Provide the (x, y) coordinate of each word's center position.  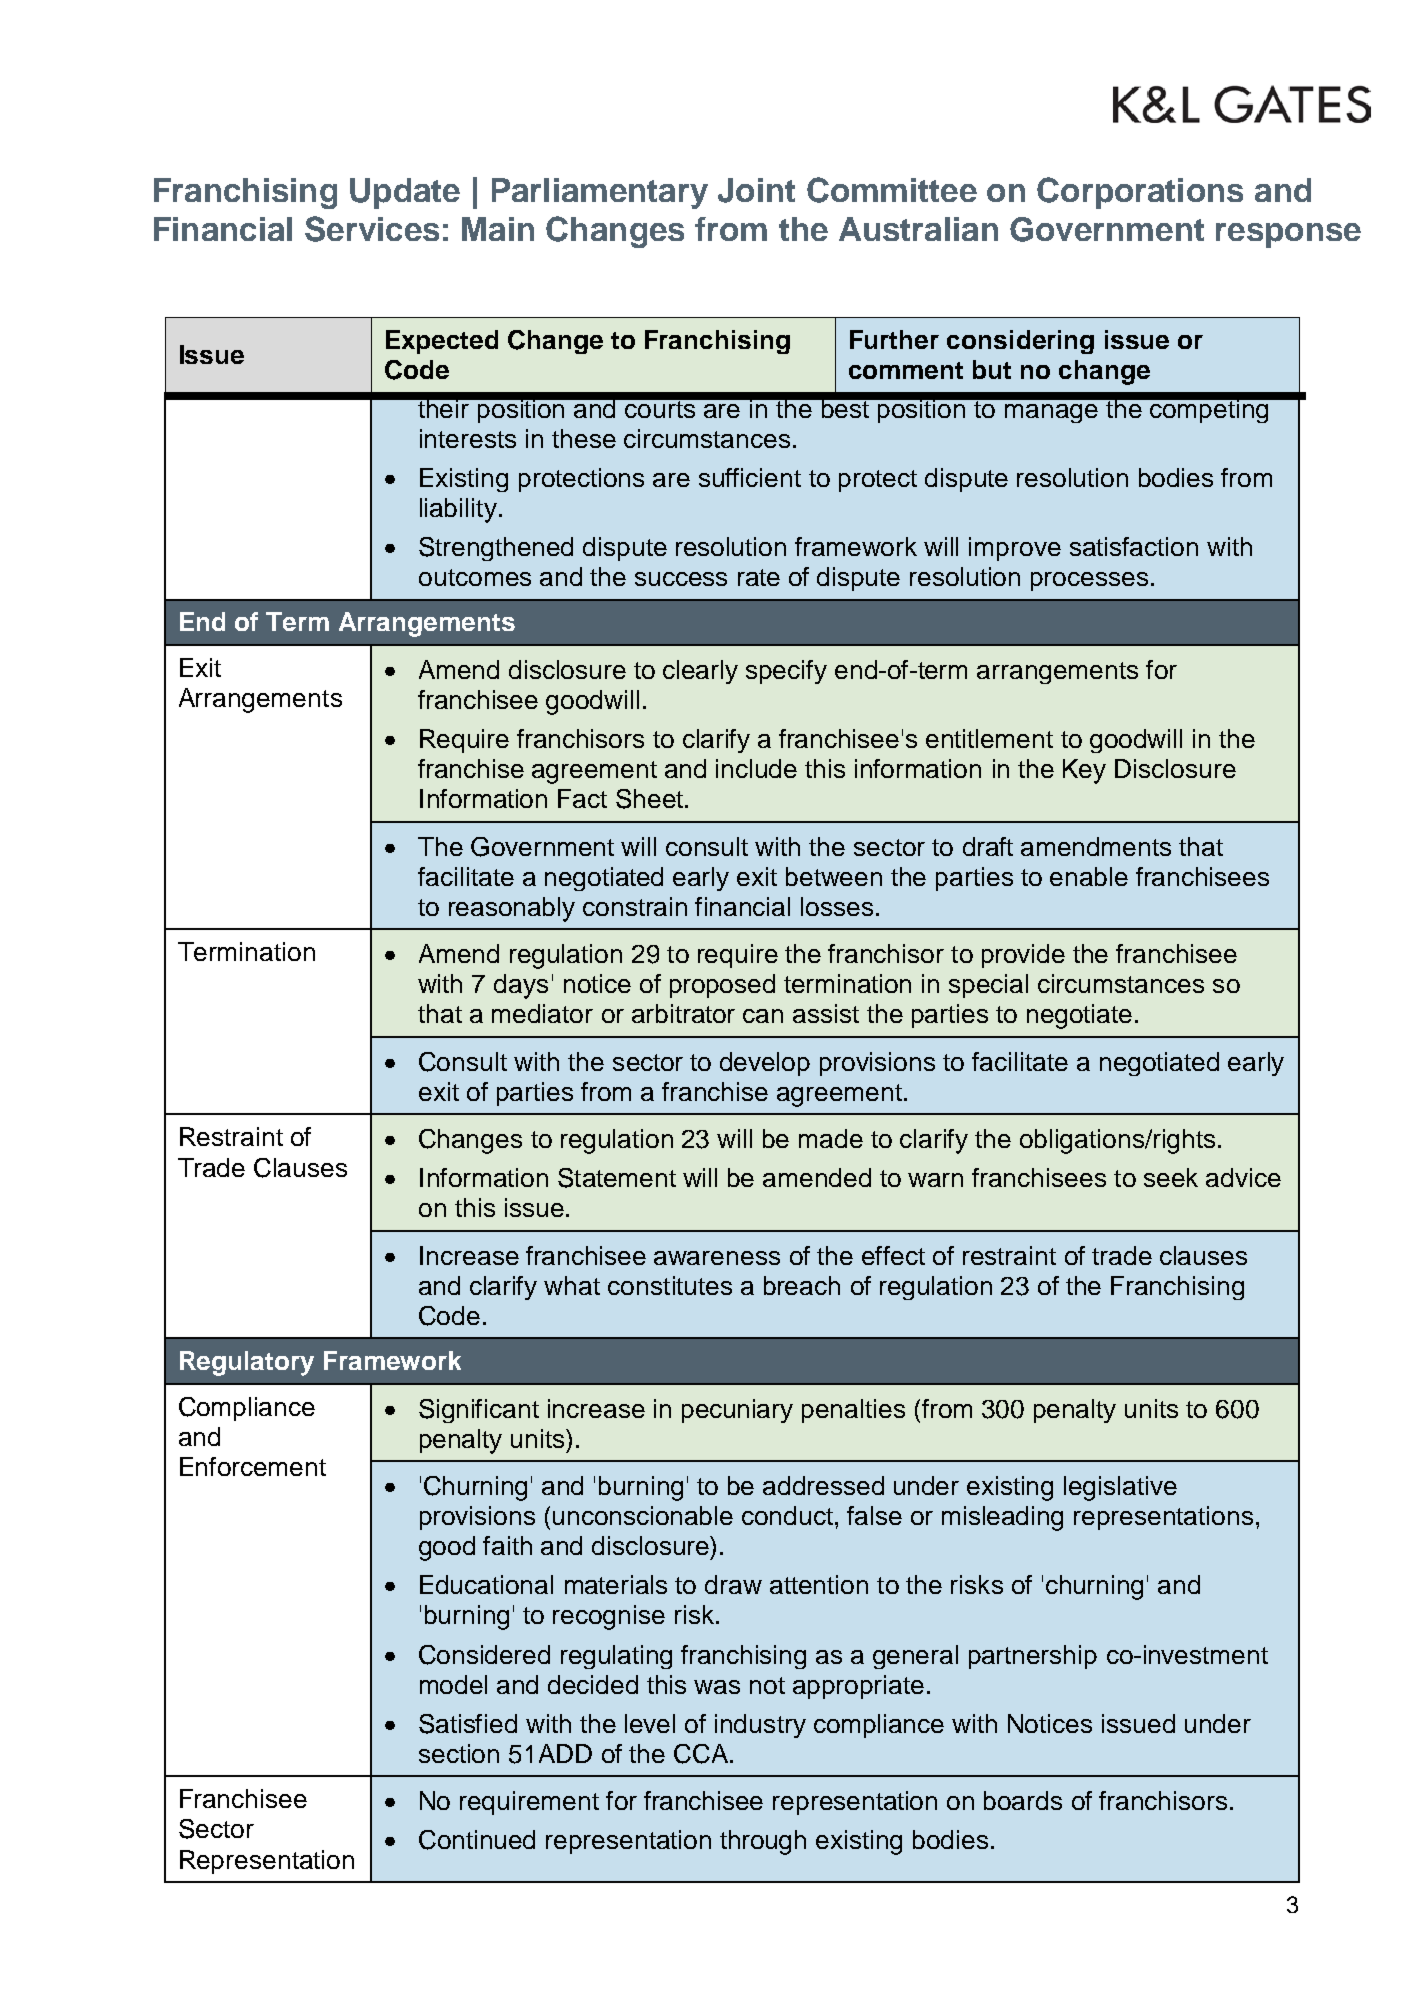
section (459, 1753)
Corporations (1140, 193)
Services (372, 229)
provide (1023, 956)
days (521, 986)
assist (826, 1013)
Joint (756, 190)
